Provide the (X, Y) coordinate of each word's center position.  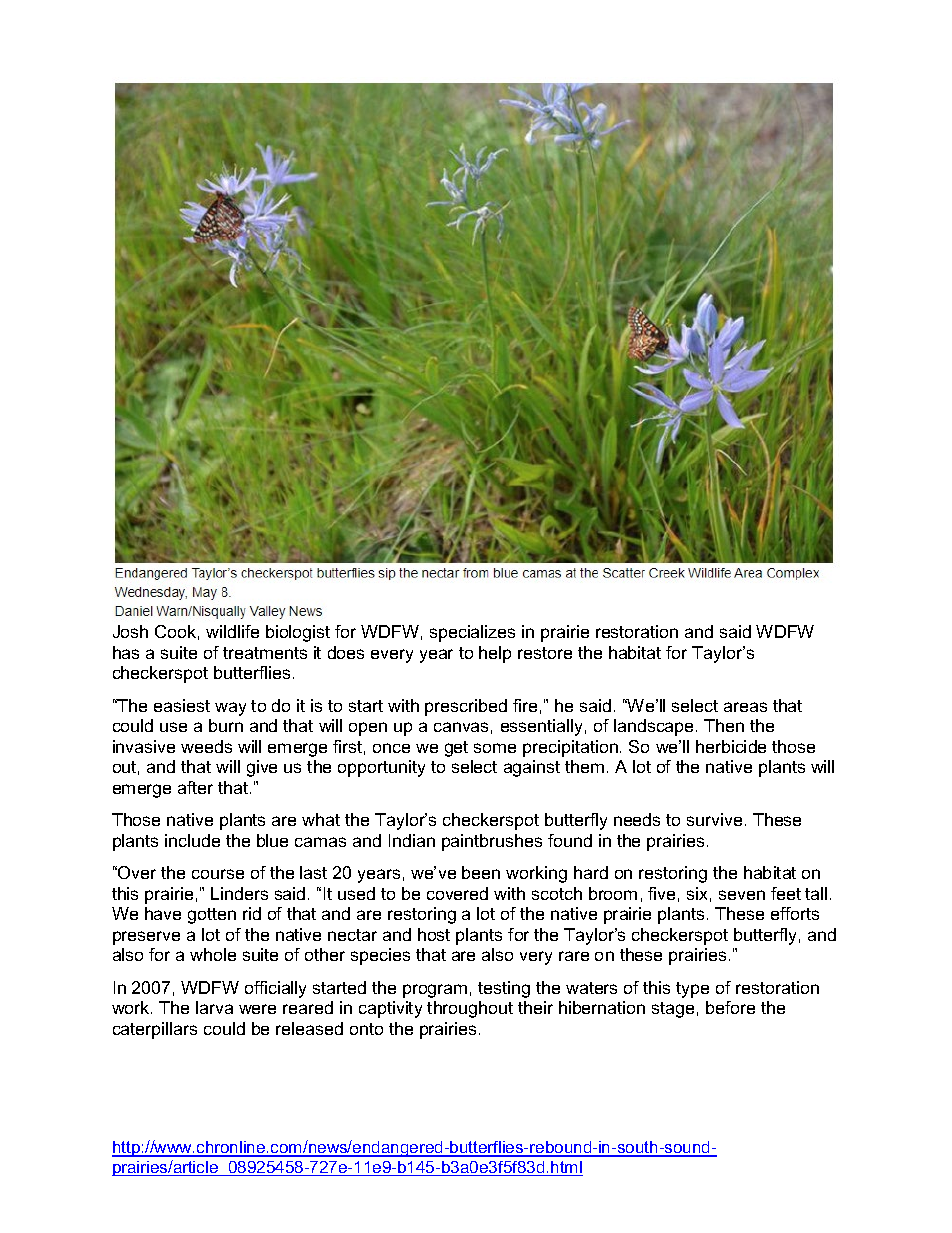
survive (714, 819)
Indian (412, 840)
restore (545, 653)
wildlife (232, 631)
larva (214, 1007)
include (192, 840)
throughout (470, 1009)
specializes (472, 633)
